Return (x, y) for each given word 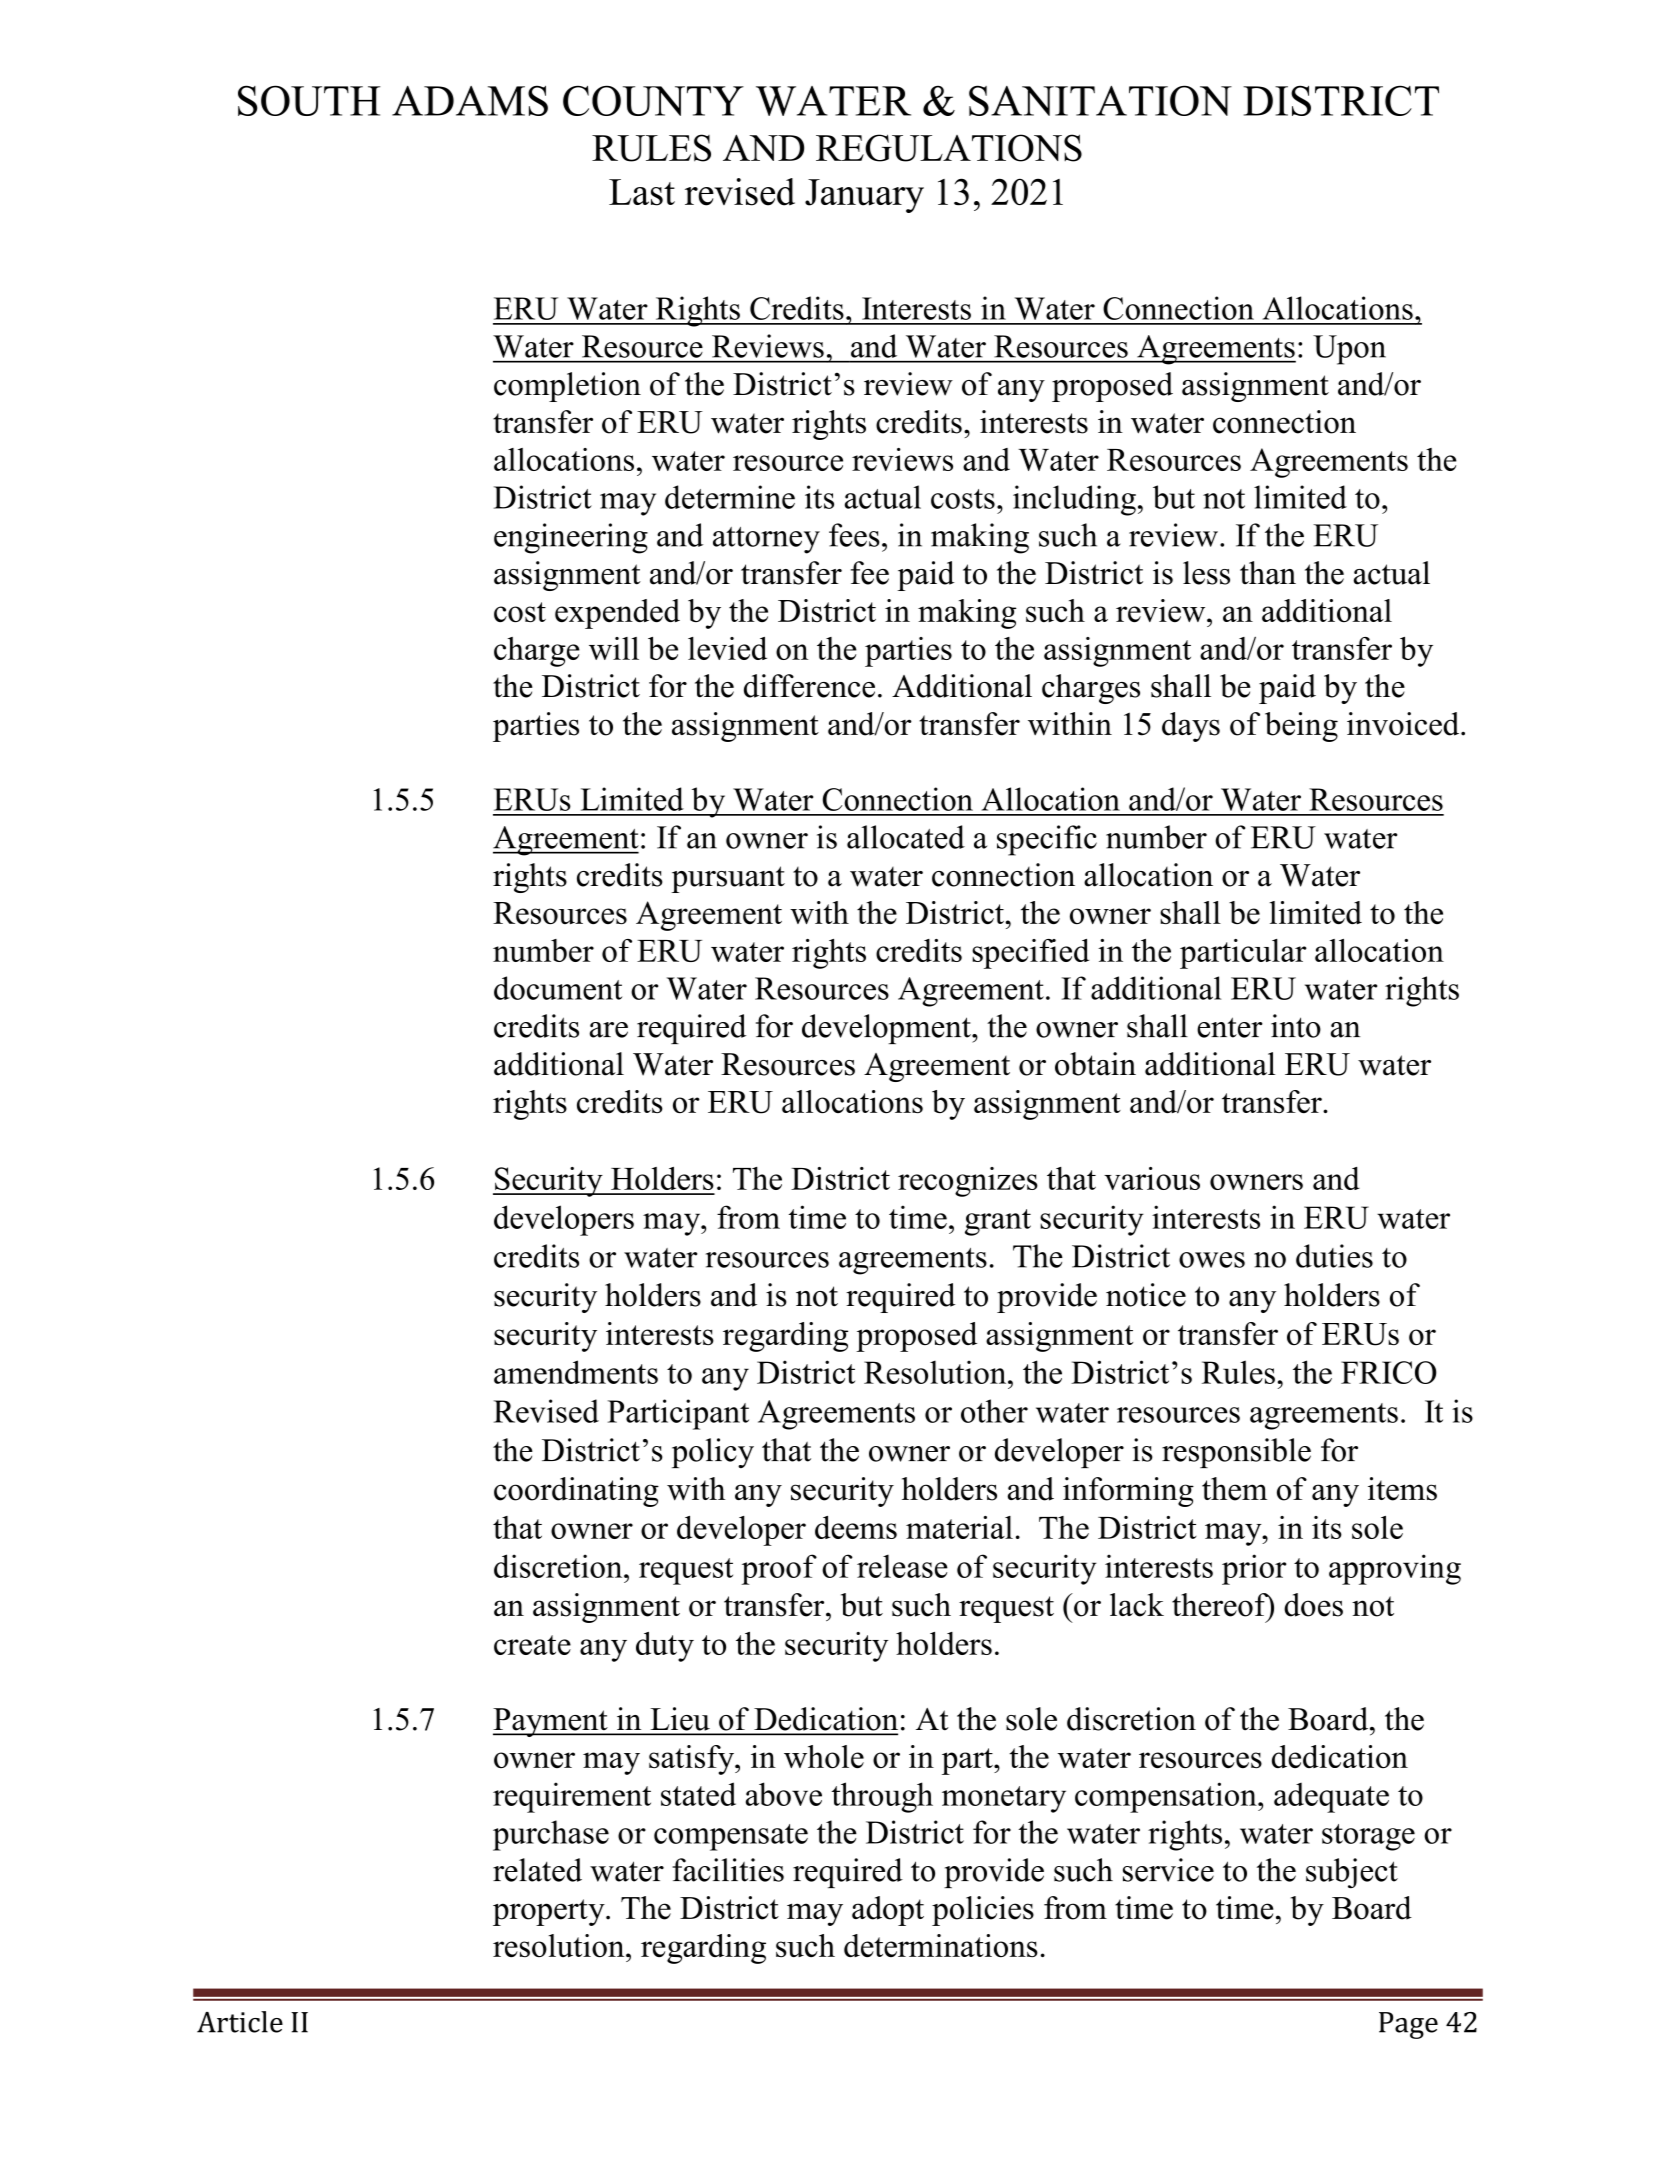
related (537, 1870)
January (864, 196)
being (1301, 727)
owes (1212, 1260)
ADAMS (470, 100)
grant (998, 1222)
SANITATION (1100, 100)
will (614, 648)
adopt (888, 1911)
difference (809, 686)
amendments (576, 1372)
